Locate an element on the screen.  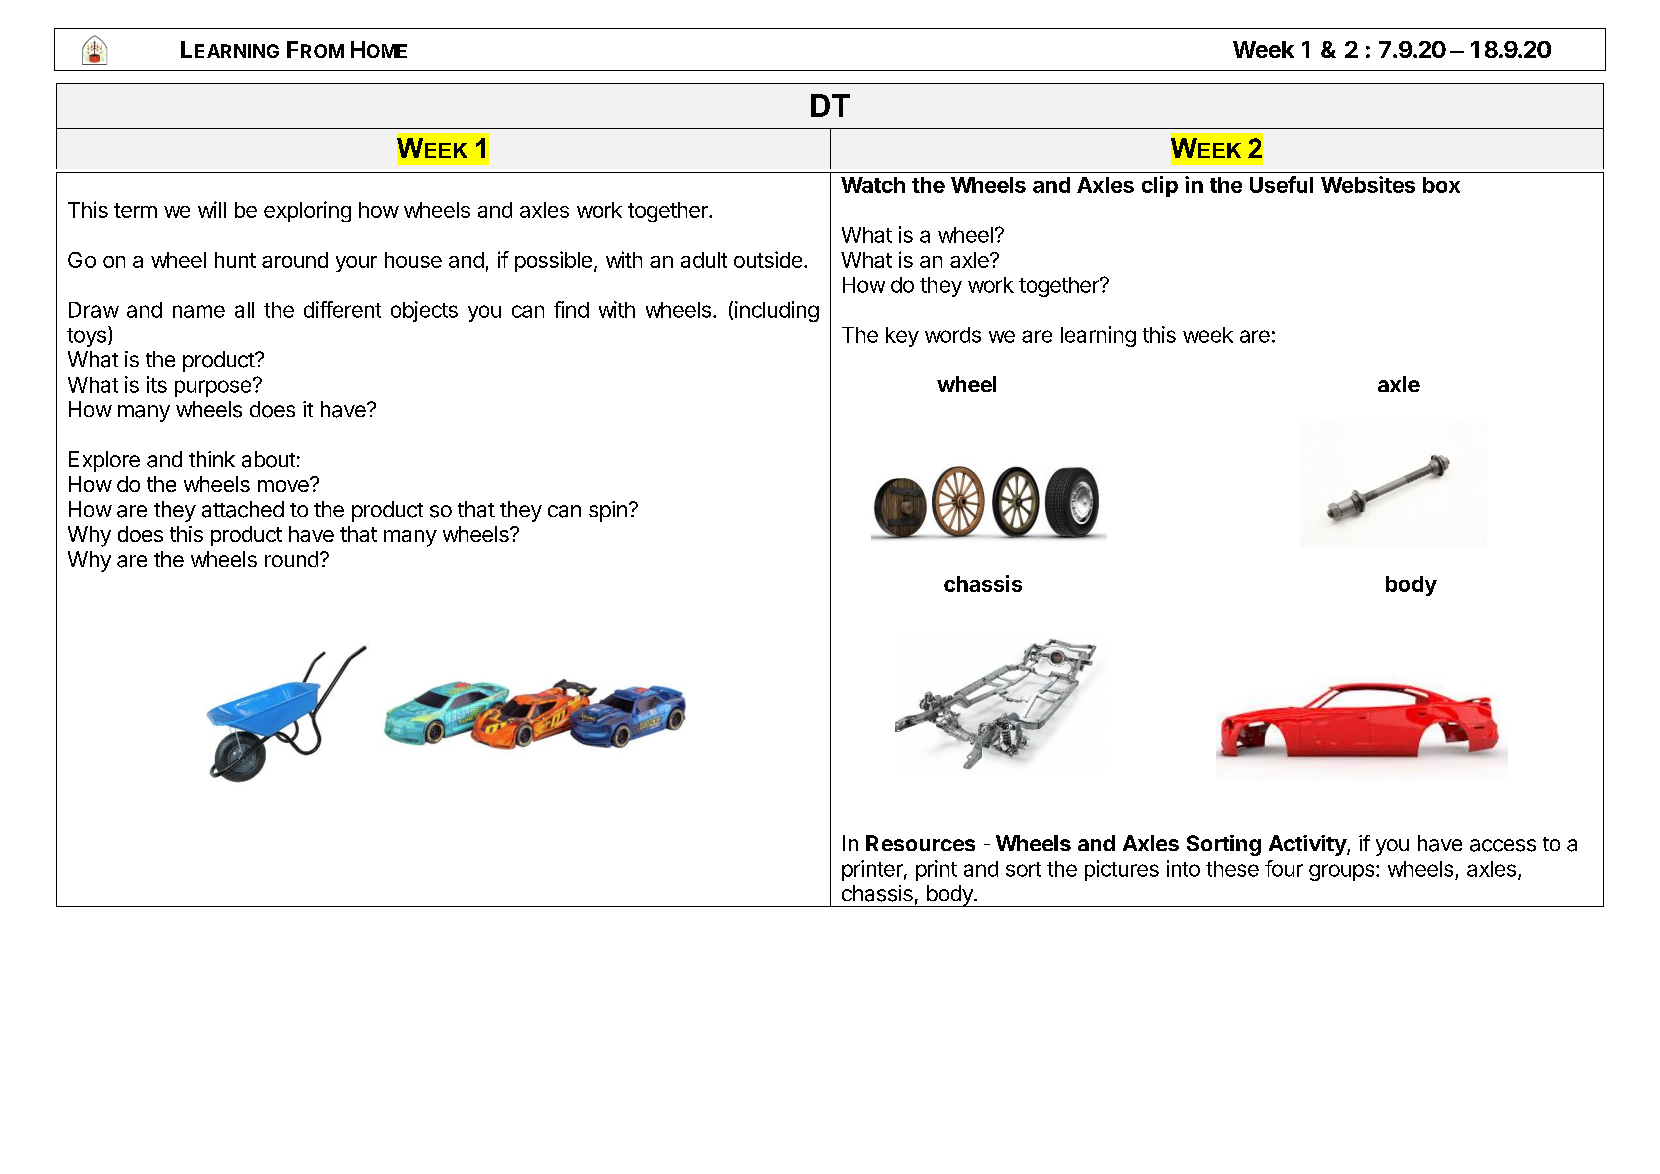
attached is located at coordinates (243, 509).
